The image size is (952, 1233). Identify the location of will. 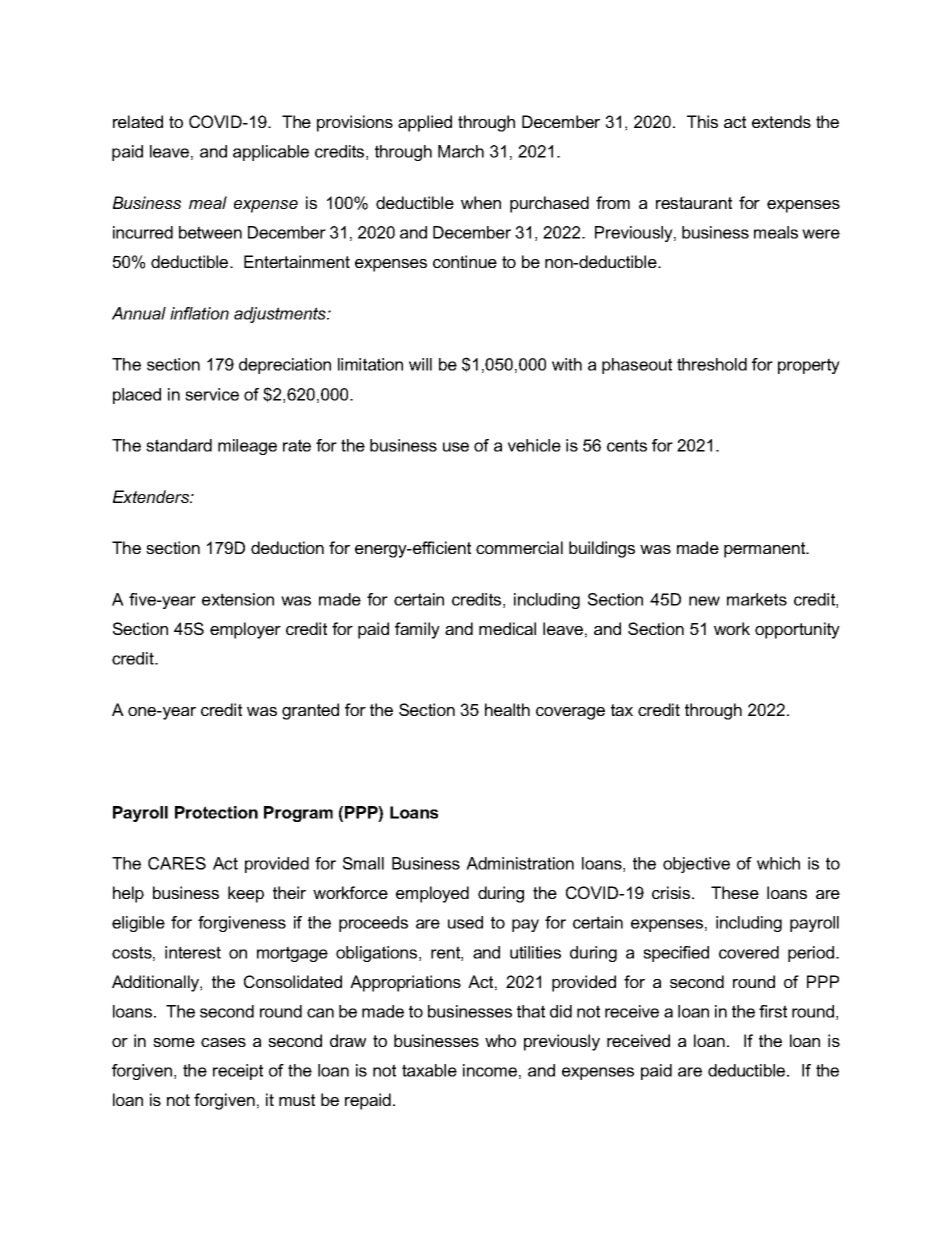
(420, 364).
